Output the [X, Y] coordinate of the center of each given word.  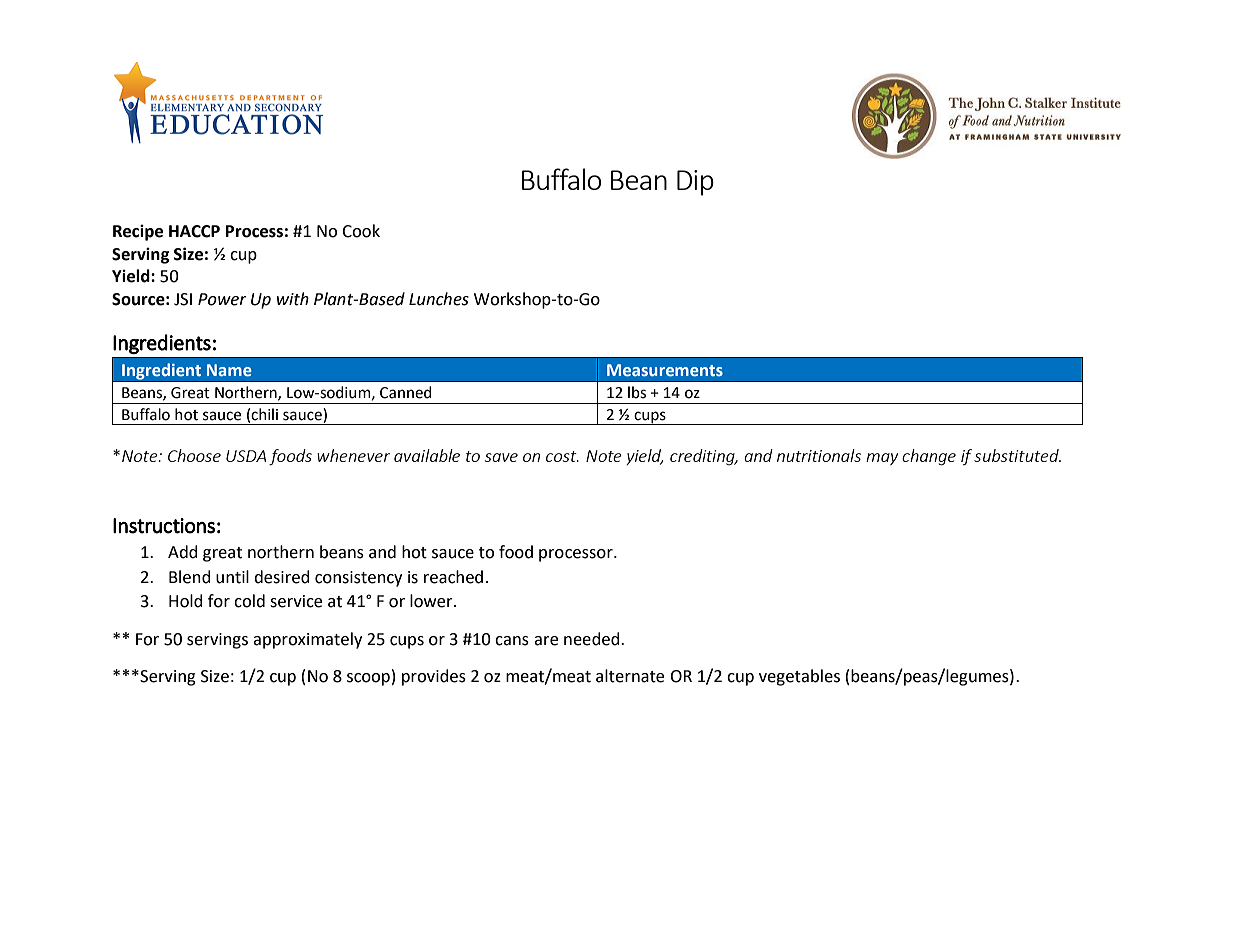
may [882, 459]
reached [453, 577]
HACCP [194, 231]
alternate [630, 676]
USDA [246, 456]
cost [562, 456]
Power [222, 299]
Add [183, 552]
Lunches [439, 299]
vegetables [799, 677]
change [929, 457]
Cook [361, 231]
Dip [695, 183]
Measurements [665, 370]
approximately [307, 640]
